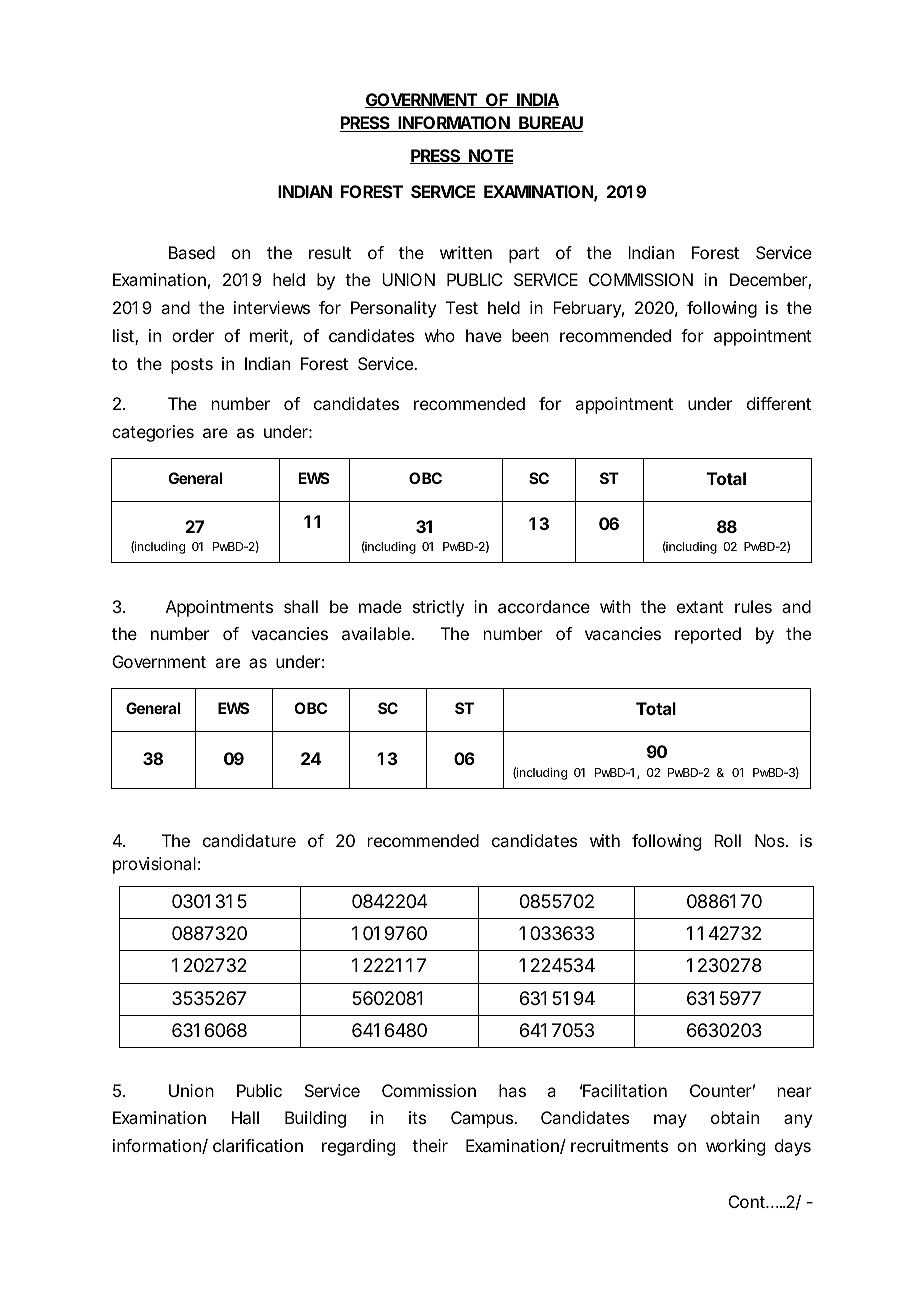 Image resolution: width=924 pixels, height=1308 pixels. Describe the element at coordinates (727, 840) in the page. I see `Roll` at that location.
